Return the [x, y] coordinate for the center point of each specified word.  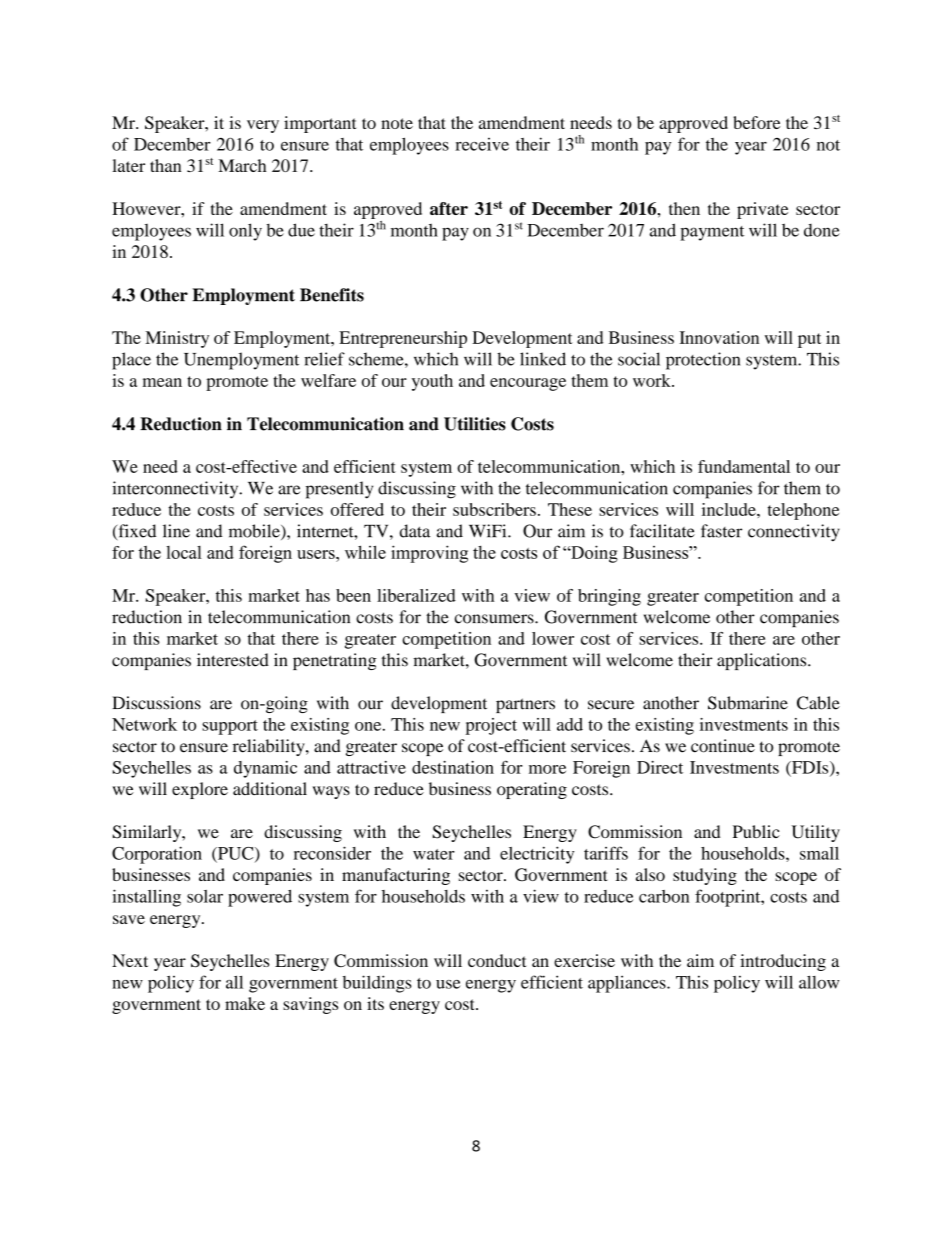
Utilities [475, 424]
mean [162, 382]
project [491, 726]
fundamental [744, 466]
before [756, 122]
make [245, 1003]
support [230, 727]
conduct [497, 960]
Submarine [748, 703]
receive [482, 144]
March [242, 165]
